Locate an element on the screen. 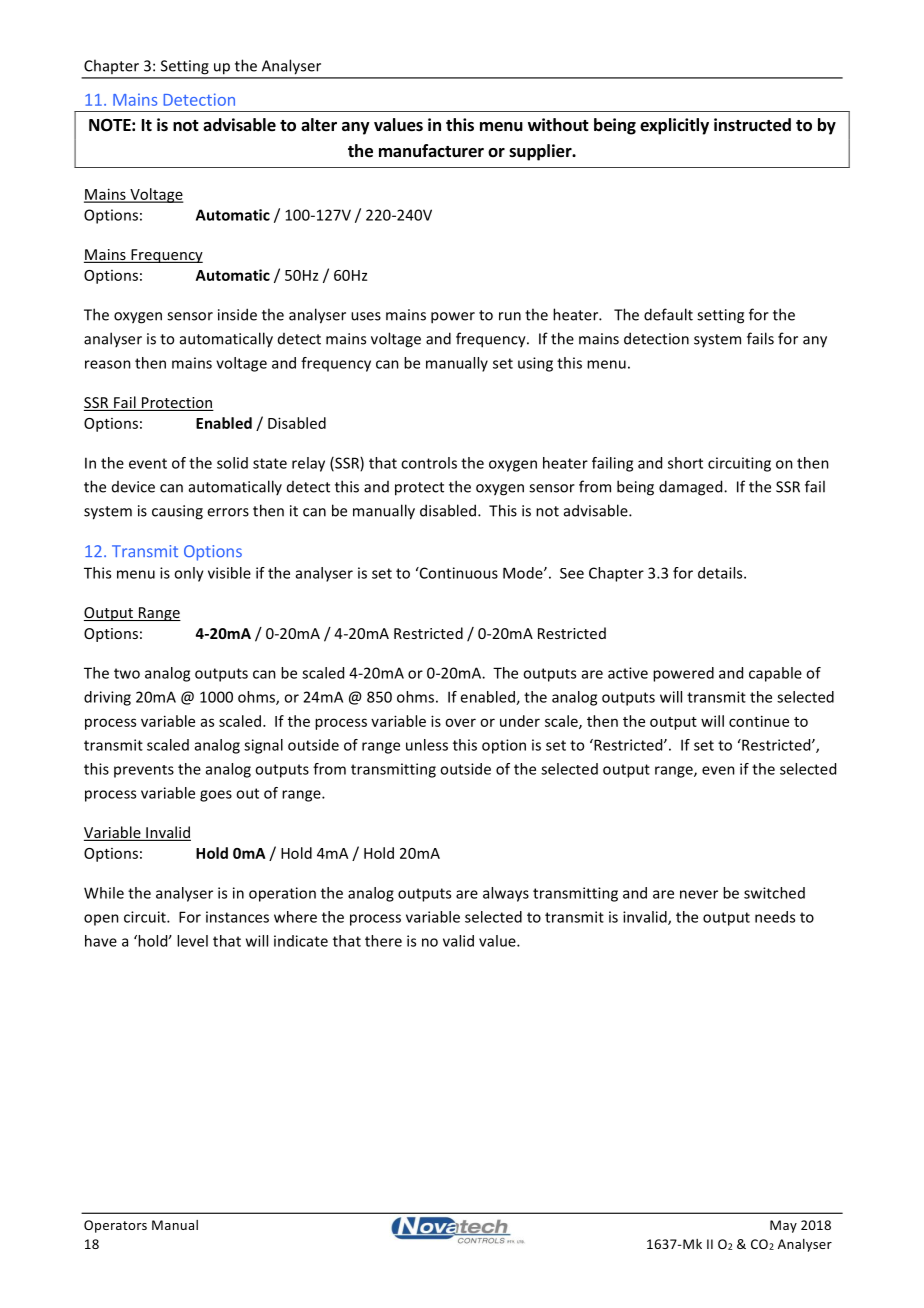 This screenshot has height=1308, width=924. errors is located at coordinates (228, 512).
